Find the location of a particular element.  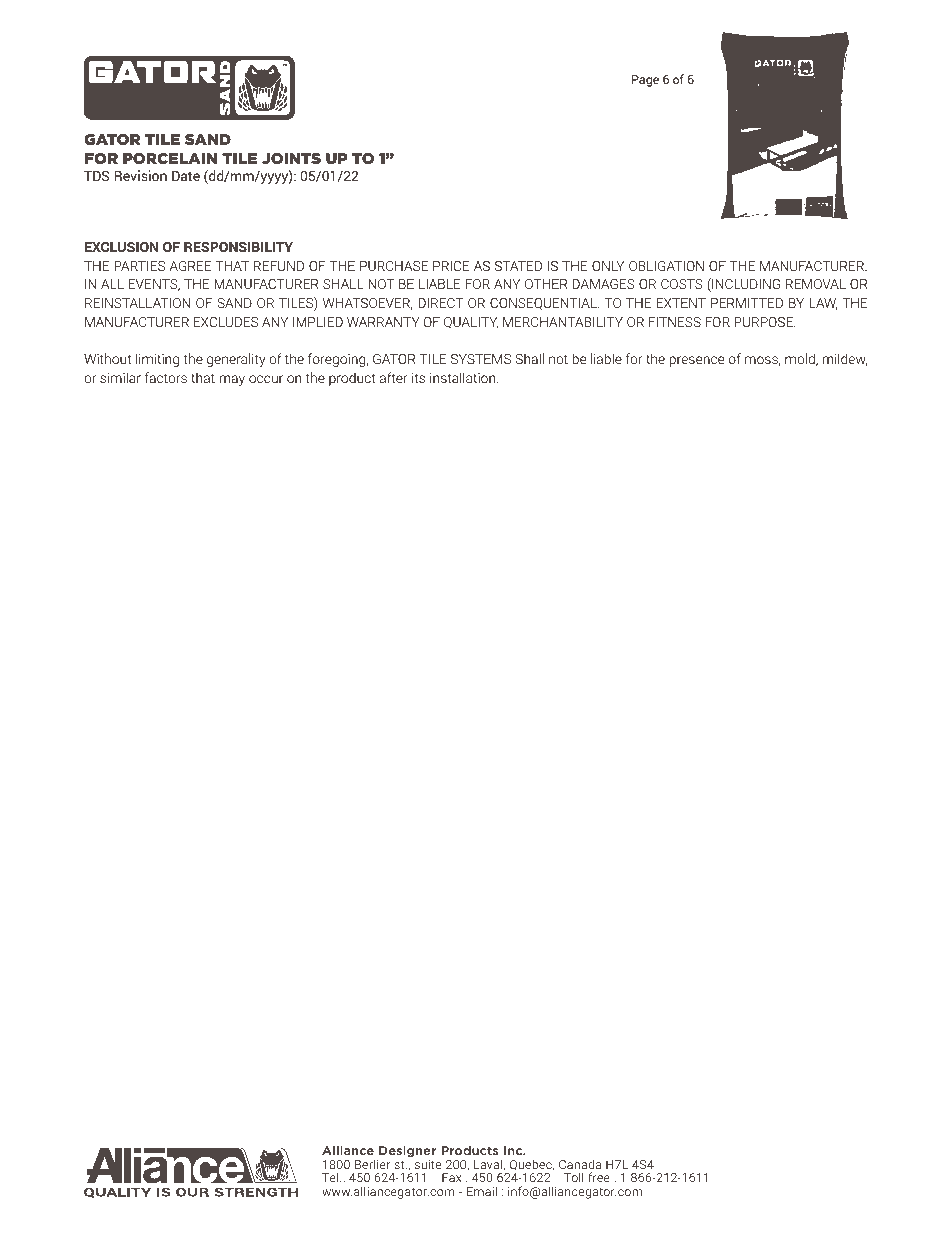

Page is located at coordinates (645, 81).
